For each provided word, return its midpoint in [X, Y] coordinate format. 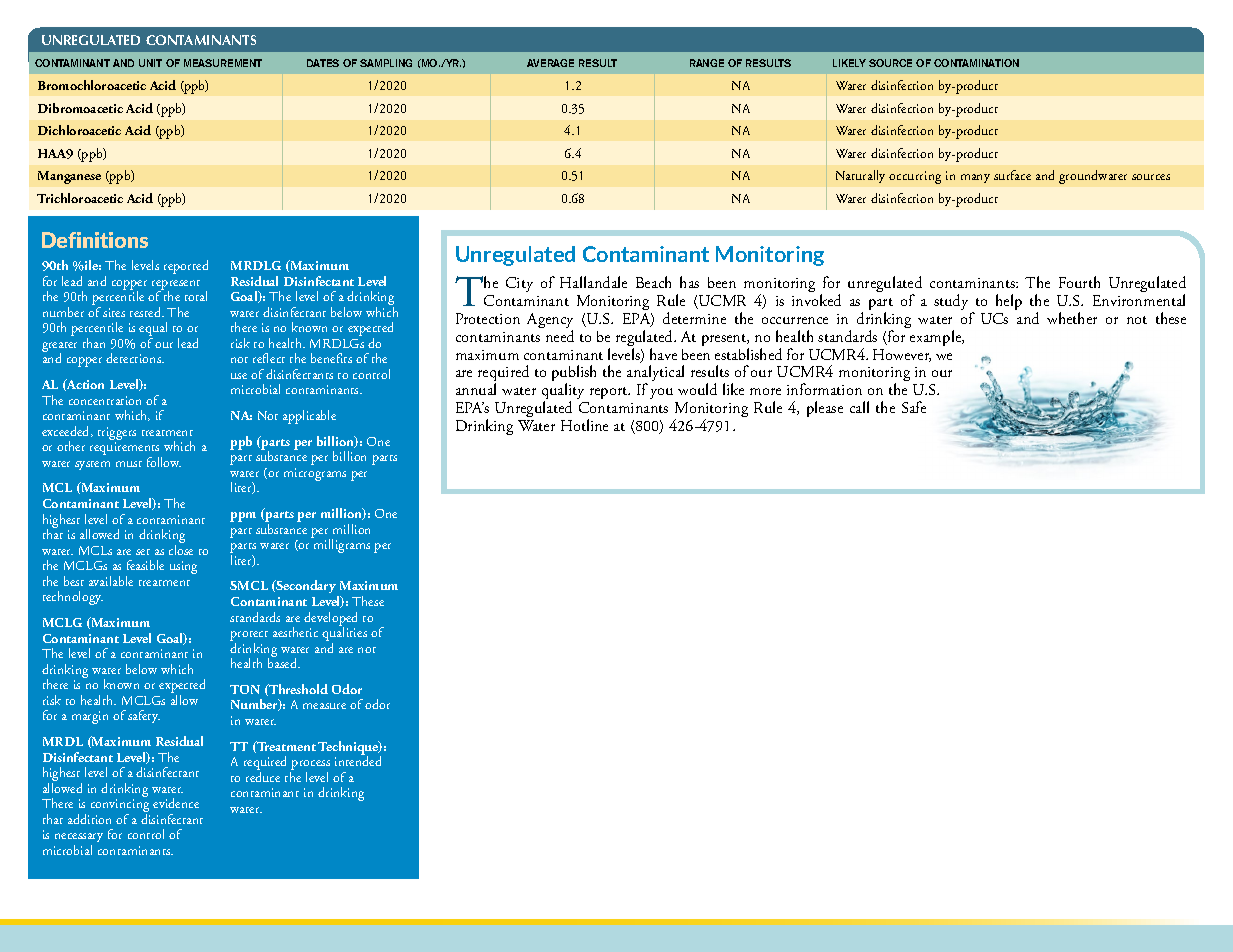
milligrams [341, 545]
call [859, 407]
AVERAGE [550, 63]
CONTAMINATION [976, 63]
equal [153, 330]
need [560, 336]
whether [1072, 318]
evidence [176, 803]
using [183, 567]
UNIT [150, 63]
